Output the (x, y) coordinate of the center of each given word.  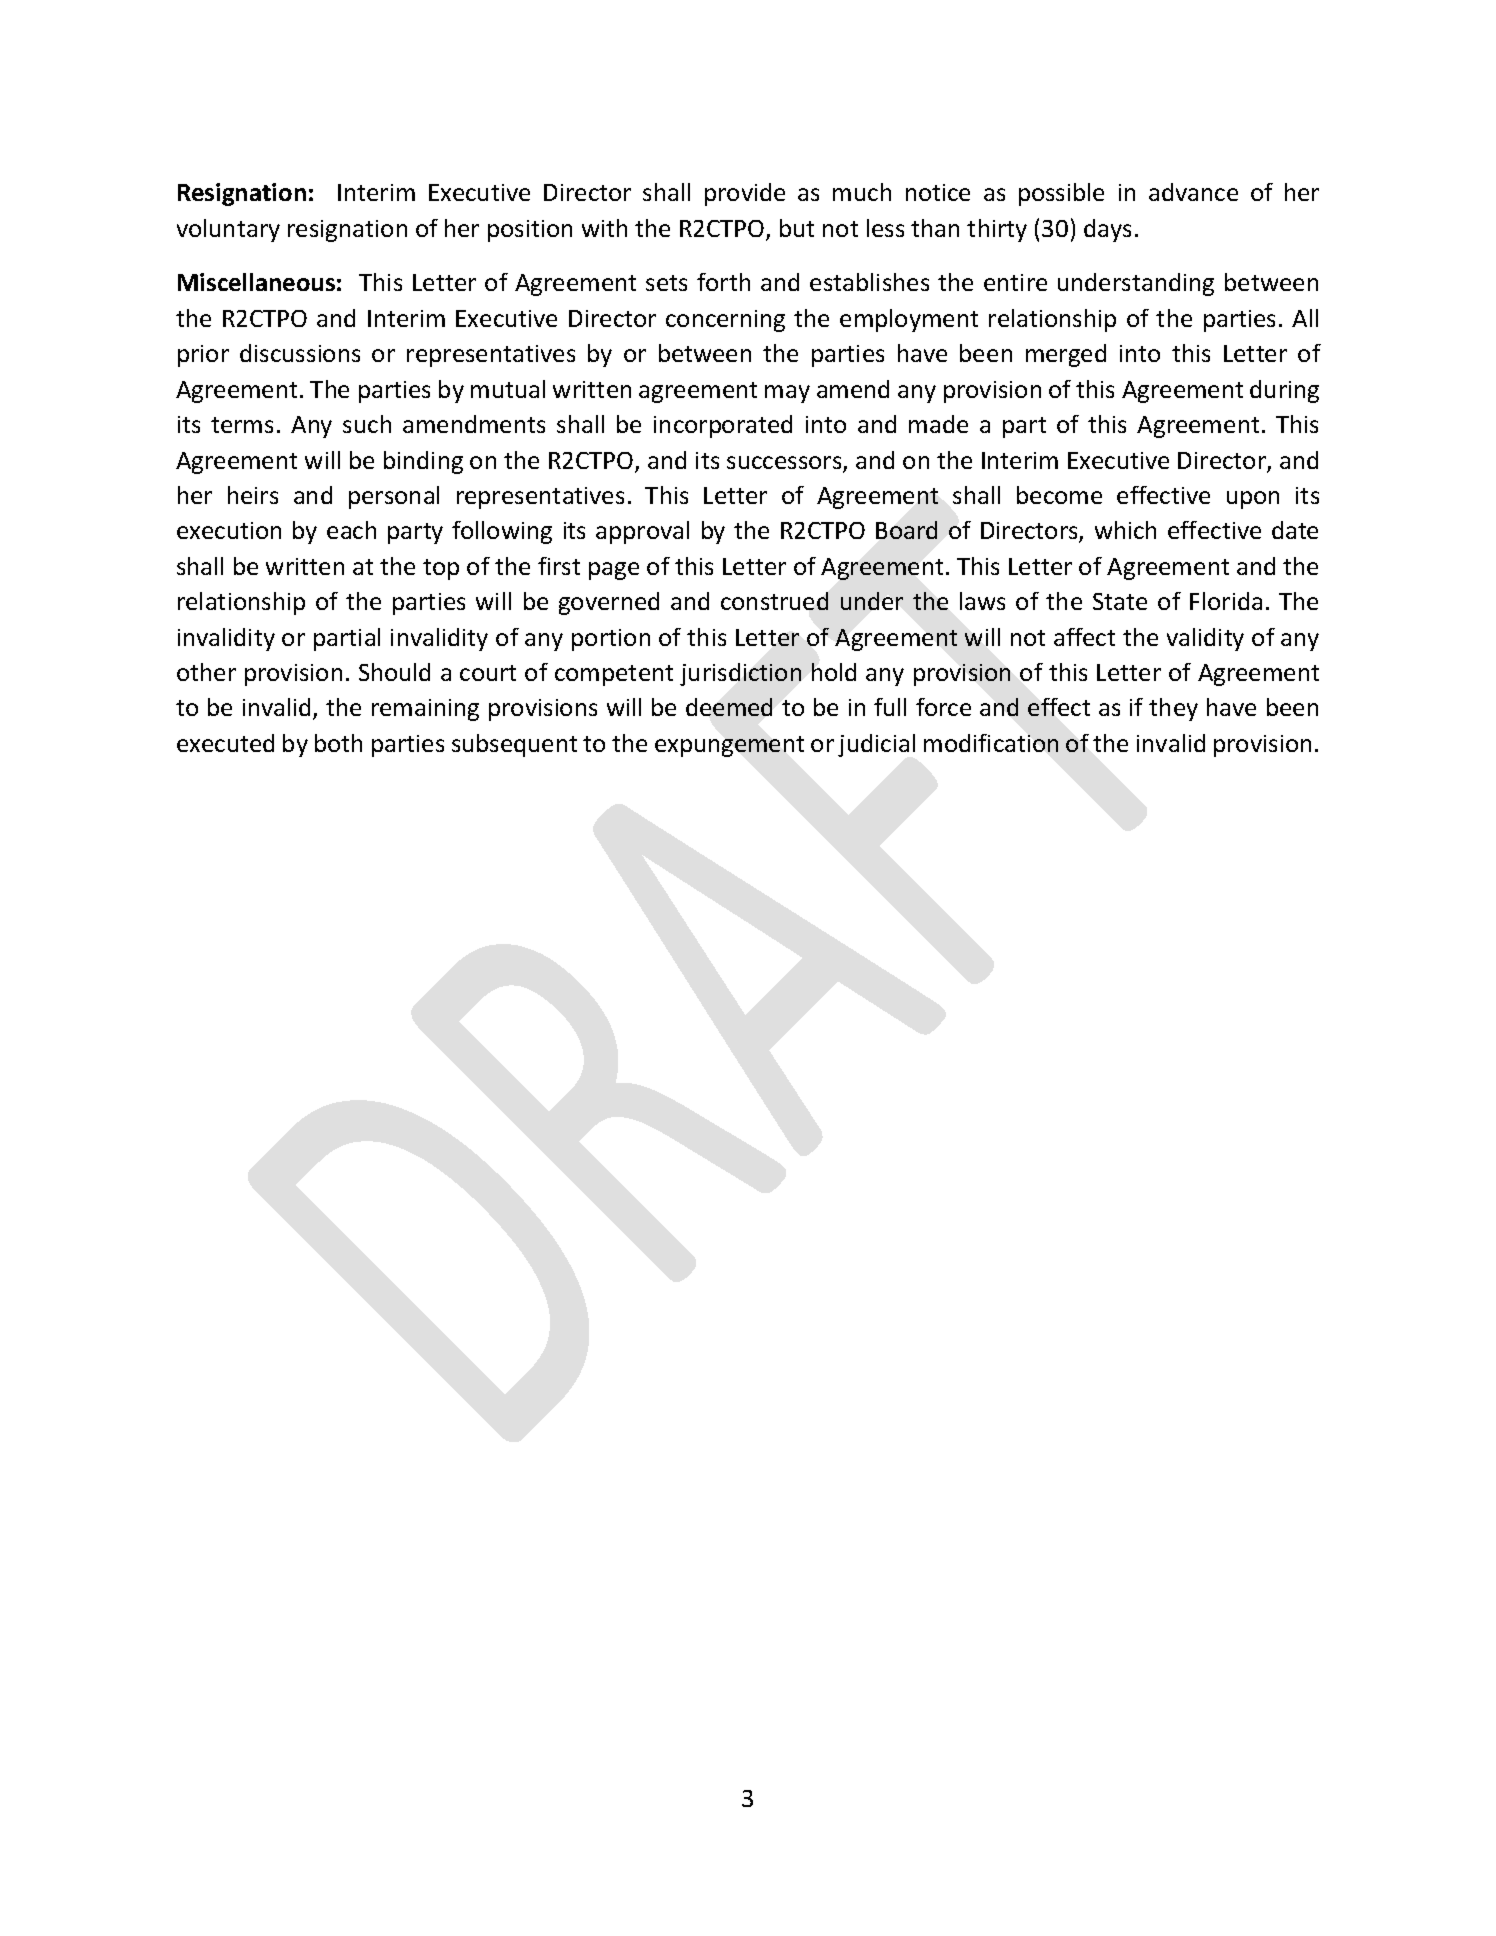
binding (423, 462)
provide (745, 194)
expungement (729, 746)
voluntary (228, 230)
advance (1193, 192)
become (1059, 495)
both (338, 743)
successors (785, 464)
